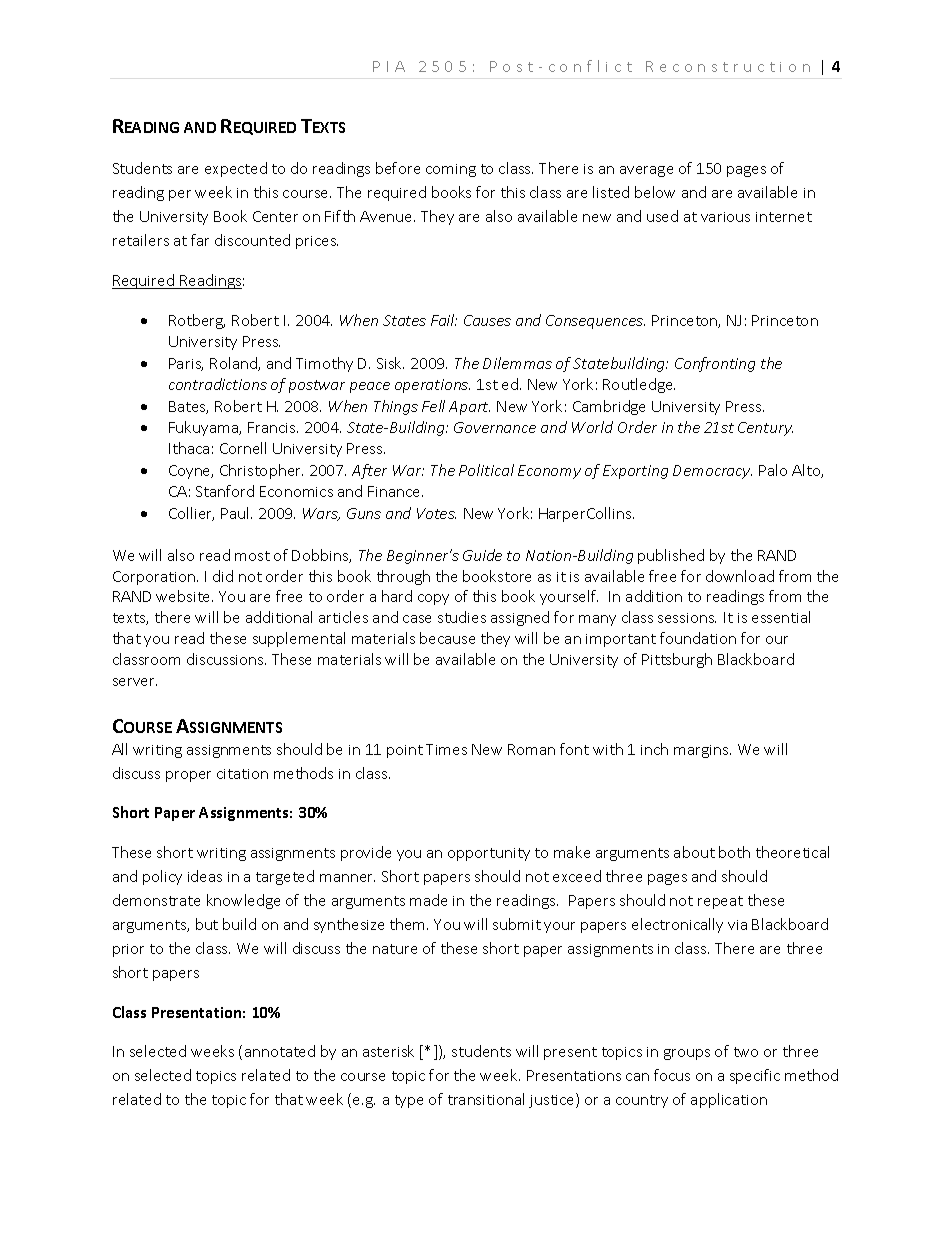  I want to click on margins, so click(702, 751).
